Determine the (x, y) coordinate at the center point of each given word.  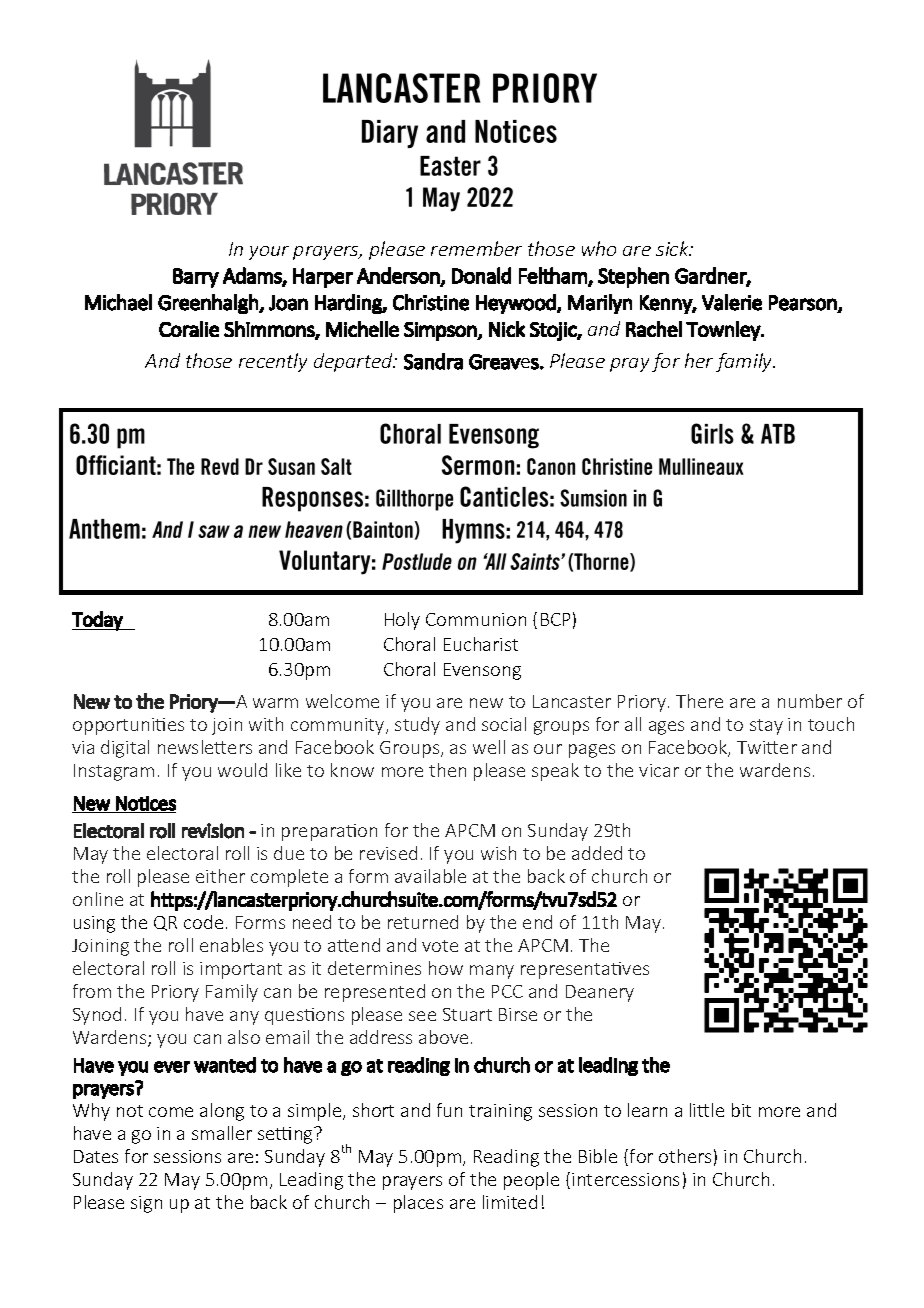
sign (146, 1204)
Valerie (732, 302)
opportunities (128, 726)
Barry (196, 278)
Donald (481, 275)
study (417, 726)
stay (766, 727)
